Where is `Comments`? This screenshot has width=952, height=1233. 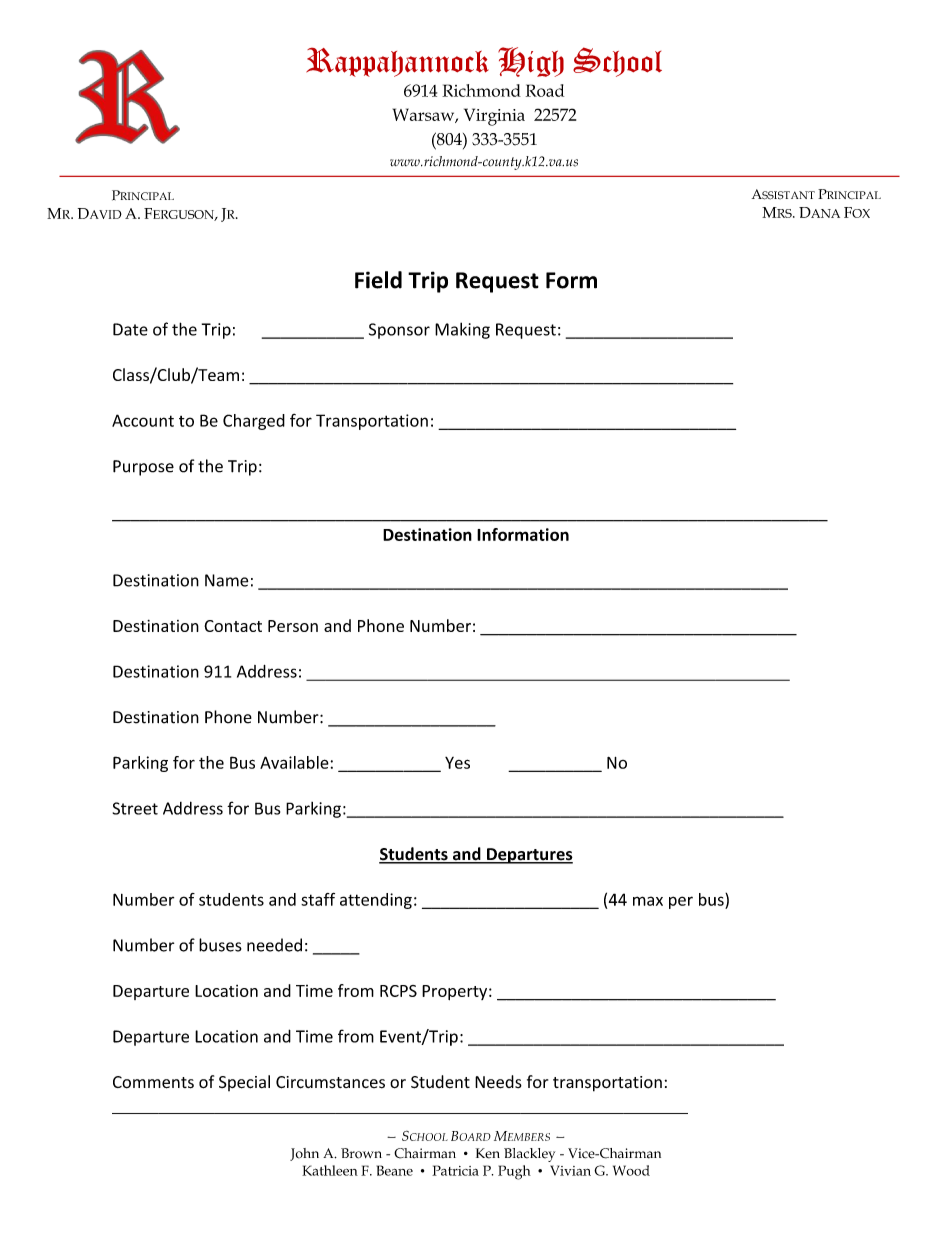 Comments is located at coordinates (153, 1082).
